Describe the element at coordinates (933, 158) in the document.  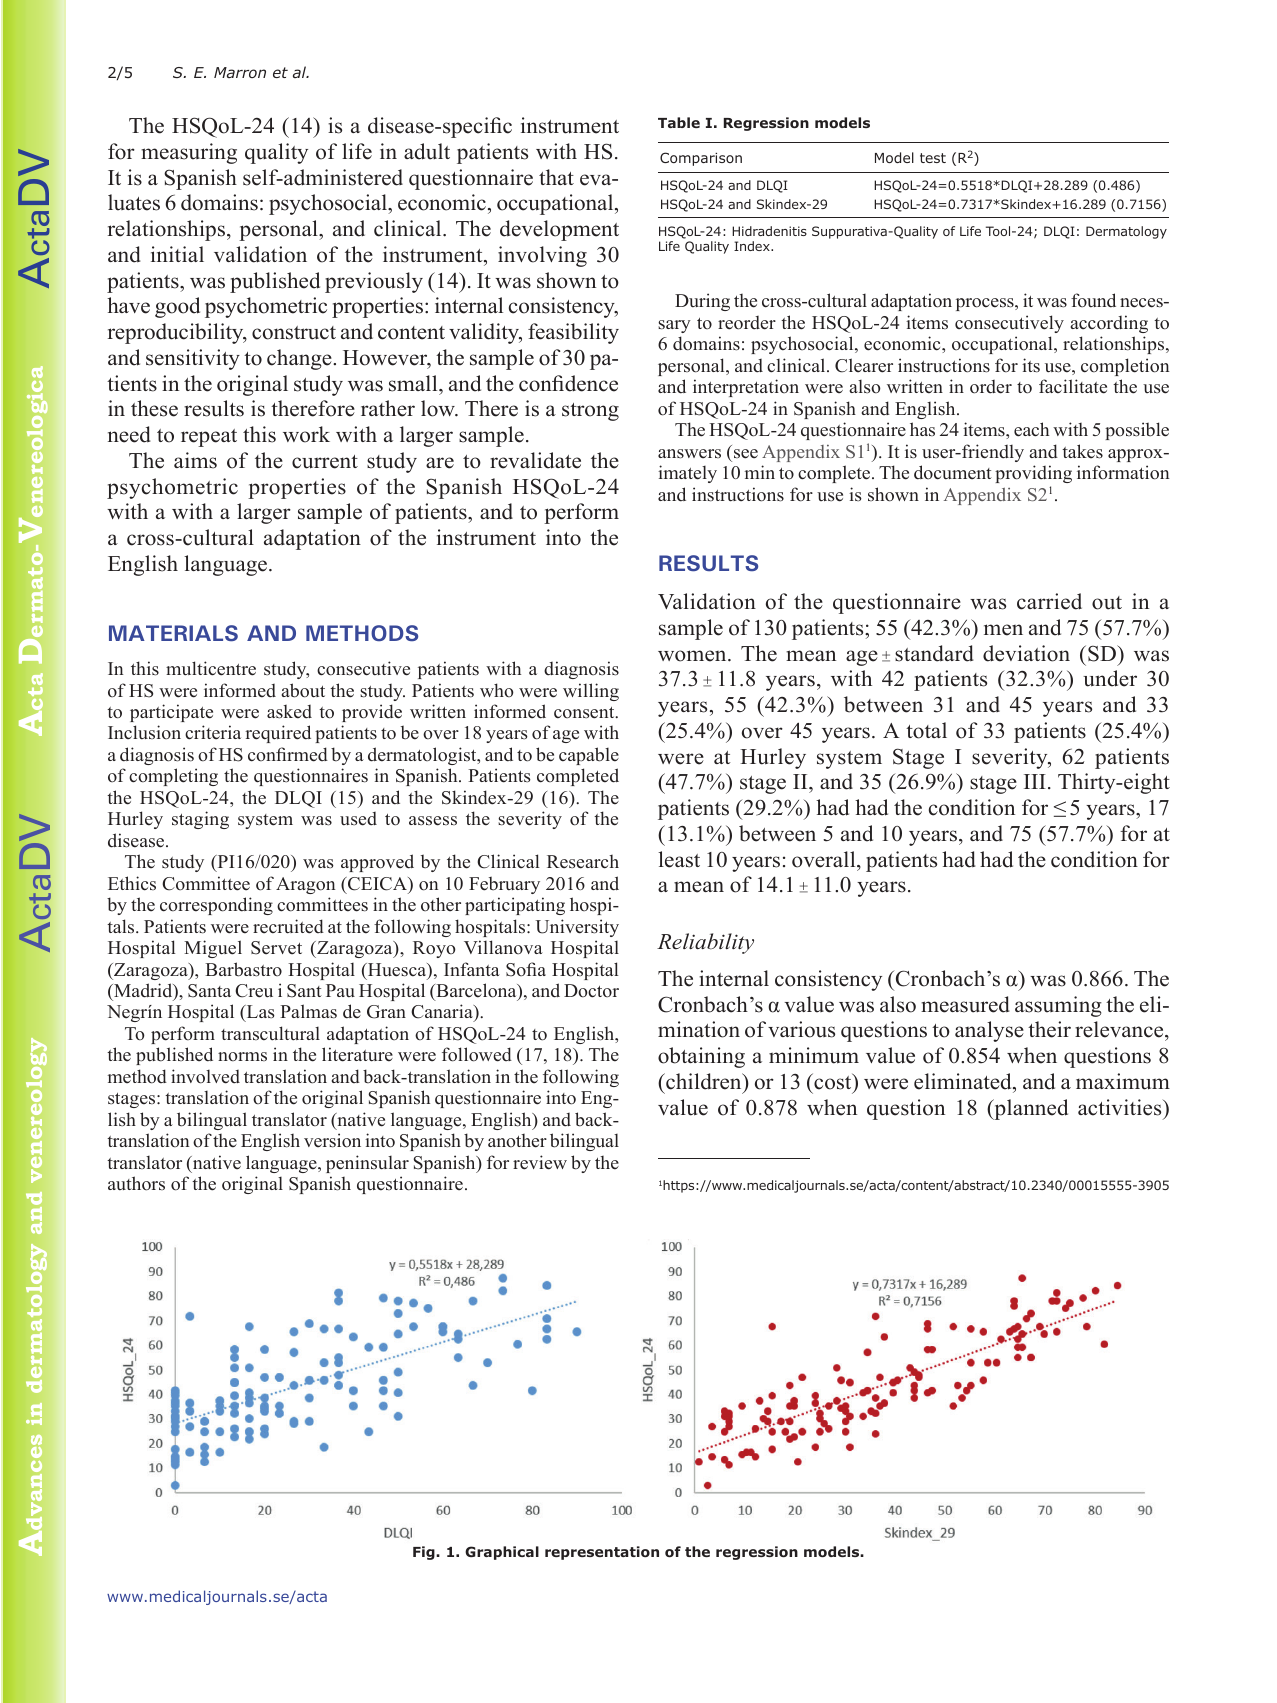
I see `test` at that location.
